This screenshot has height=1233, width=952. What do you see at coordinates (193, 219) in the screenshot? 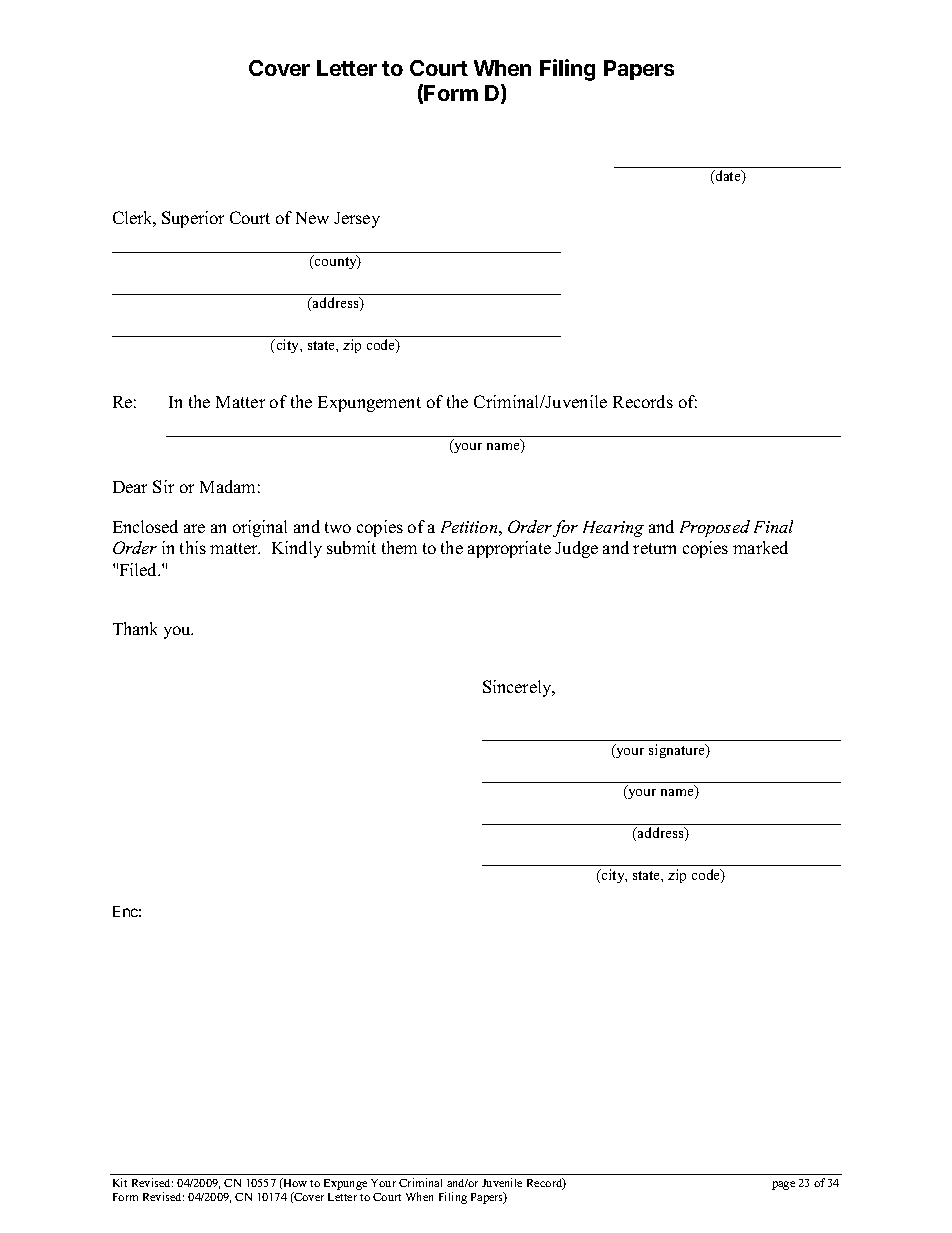
I see `Superior` at bounding box center [193, 219].
